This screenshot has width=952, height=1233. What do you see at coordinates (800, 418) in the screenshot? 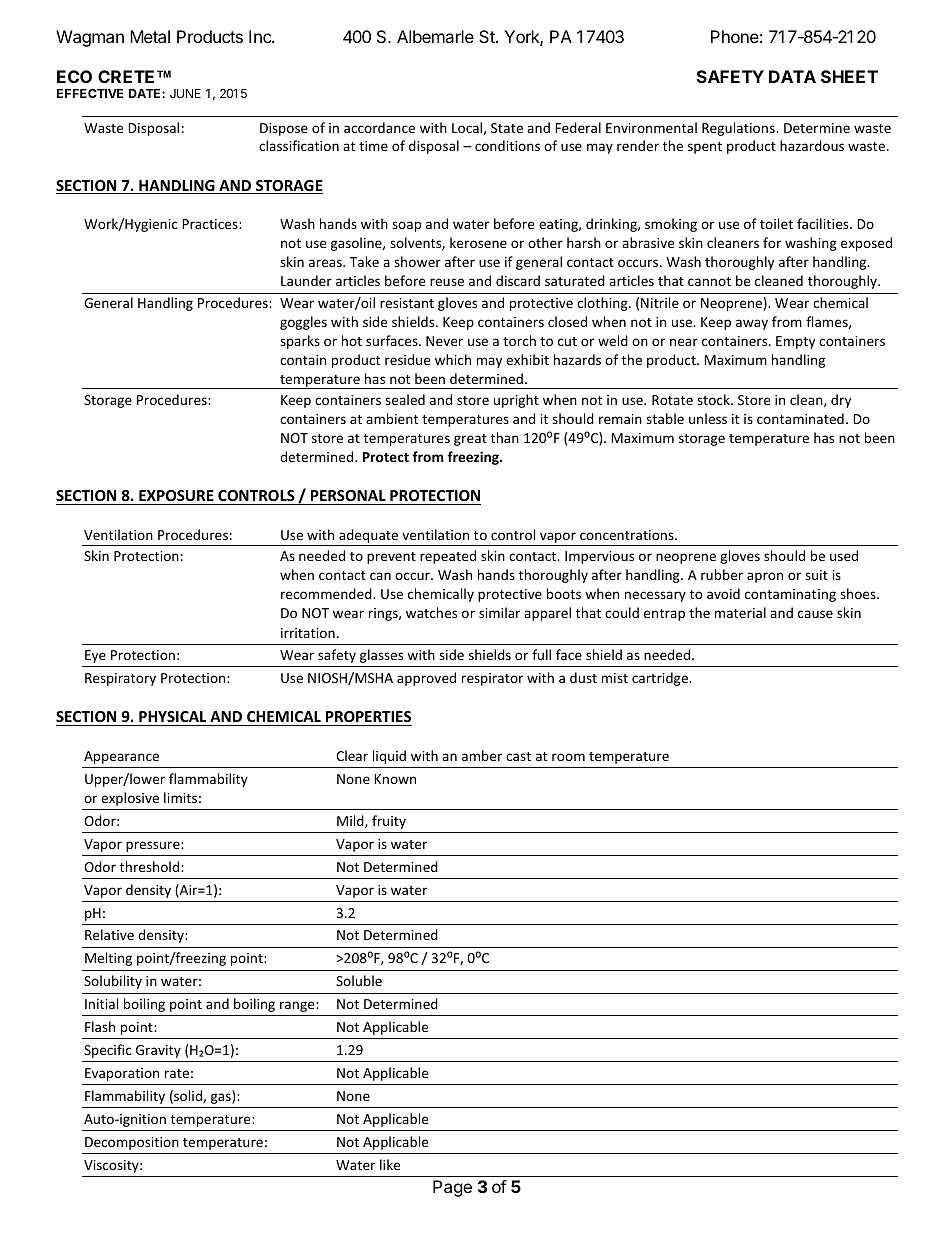
I see `contaminated` at bounding box center [800, 418].
